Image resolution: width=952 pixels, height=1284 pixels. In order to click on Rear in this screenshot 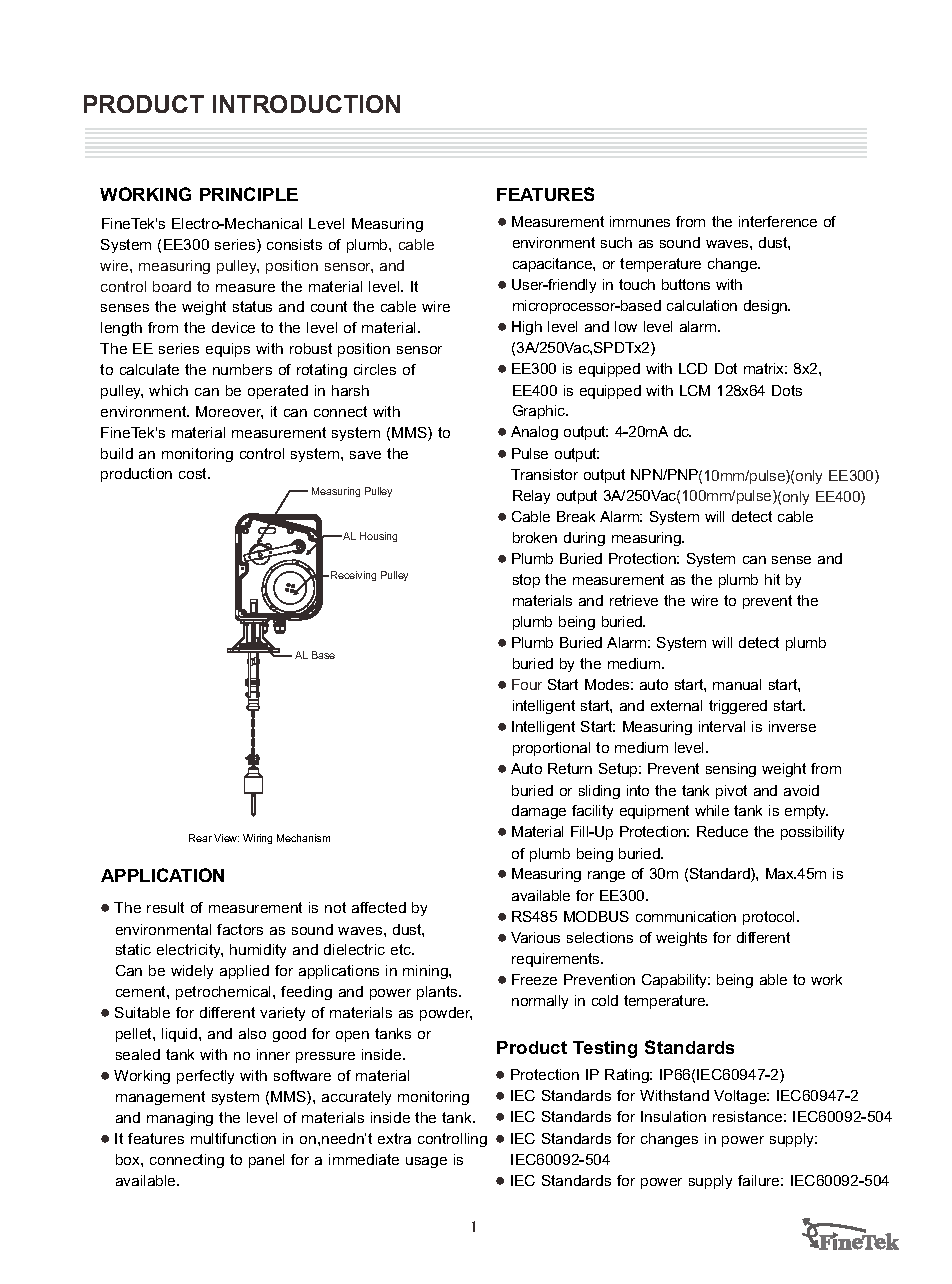, I will do `click(200, 838)`.
